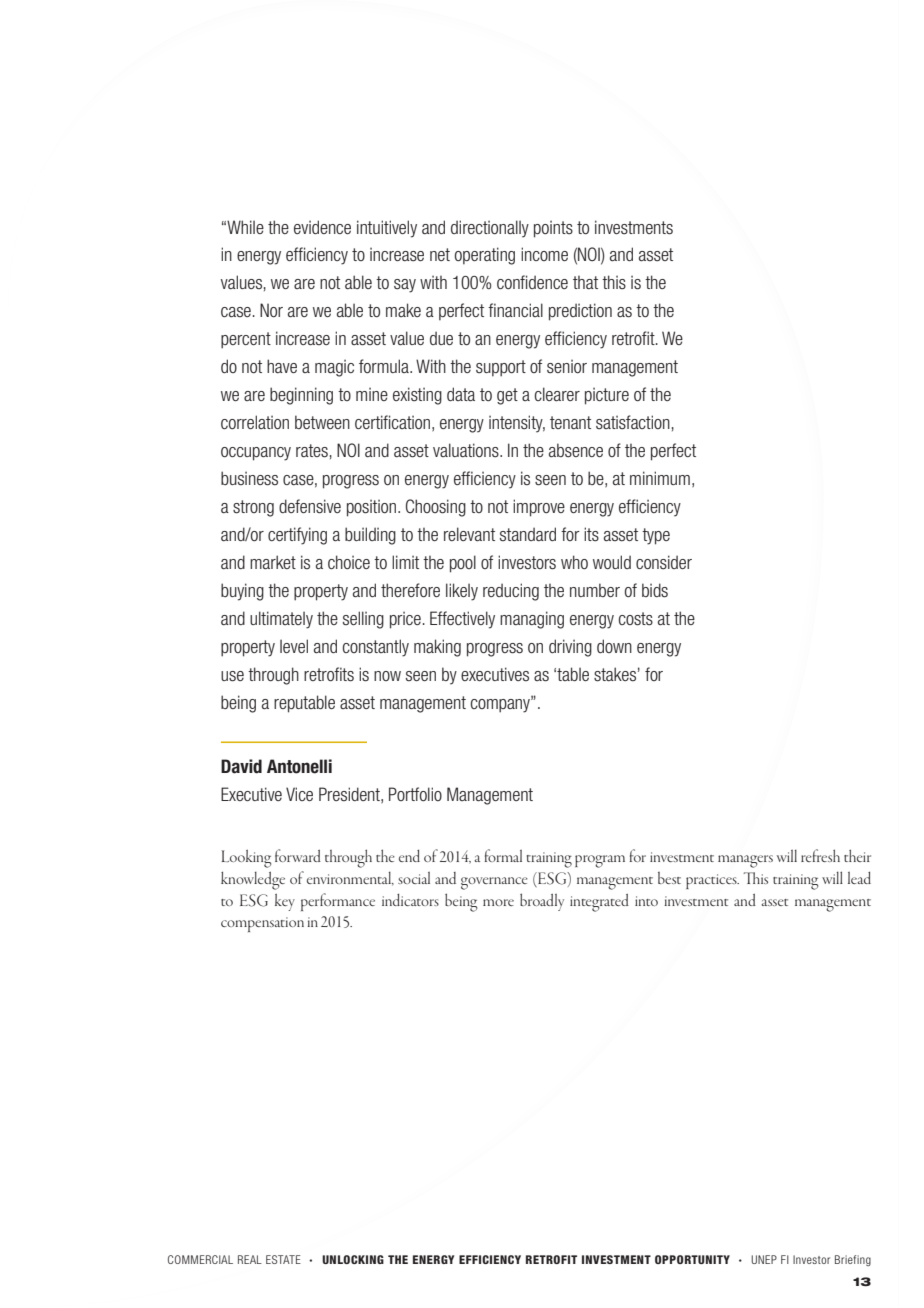 The width and height of the document is (924, 1308). I want to click on that, so click(585, 282).
